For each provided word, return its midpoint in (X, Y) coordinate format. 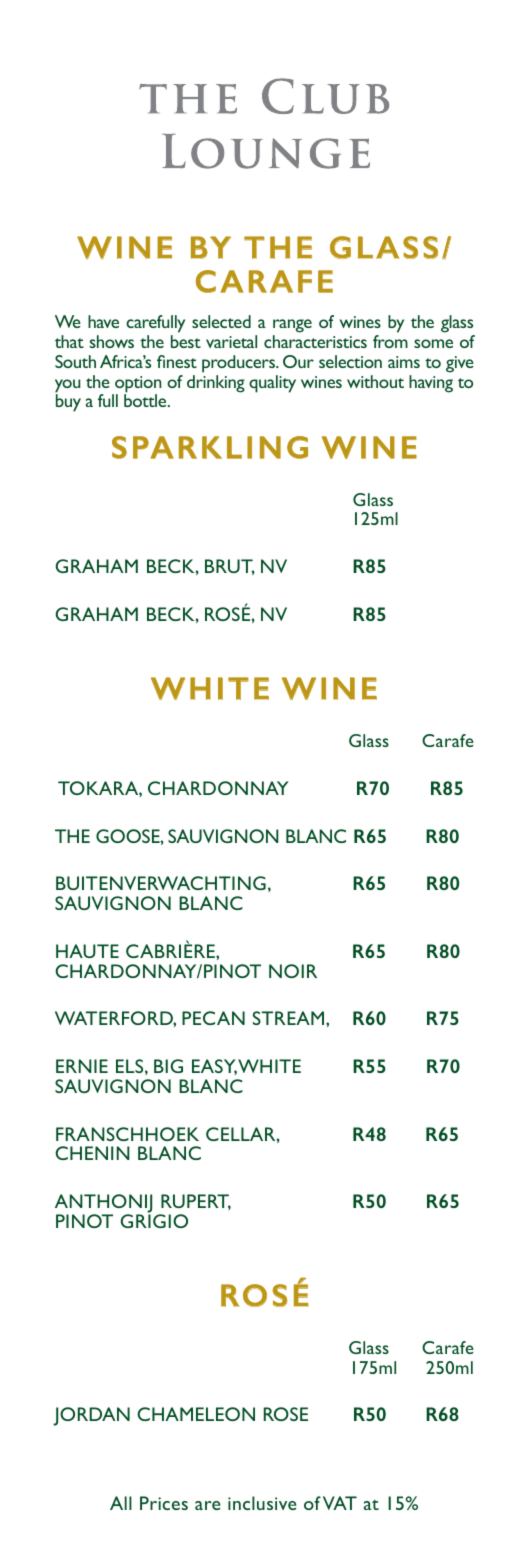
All (121, 1503)
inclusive (262, 1503)
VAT (340, 1503)
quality (272, 384)
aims (404, 362)
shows (111, 341)
